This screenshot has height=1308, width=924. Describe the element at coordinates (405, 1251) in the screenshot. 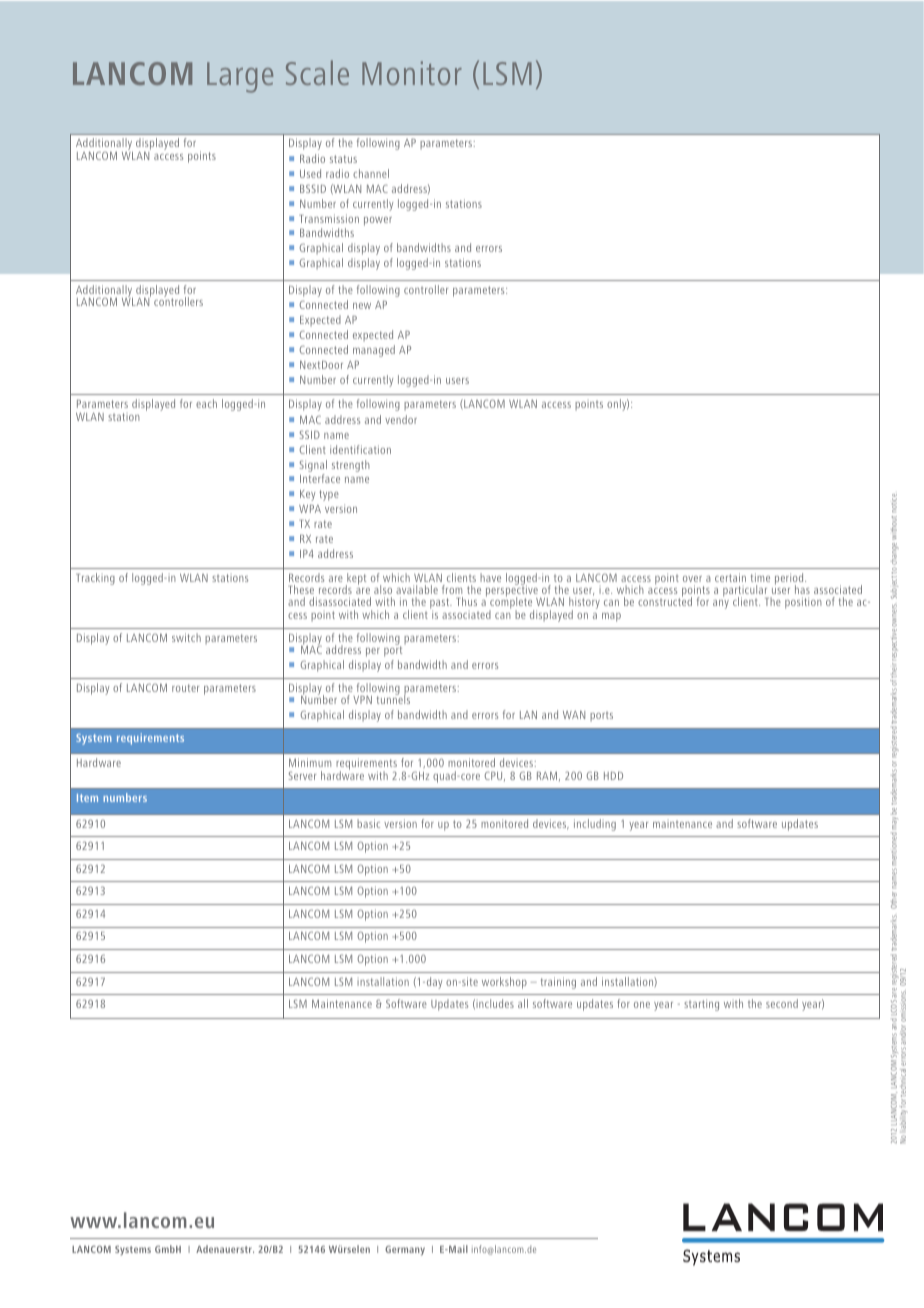

I see `Germany` at that location.
